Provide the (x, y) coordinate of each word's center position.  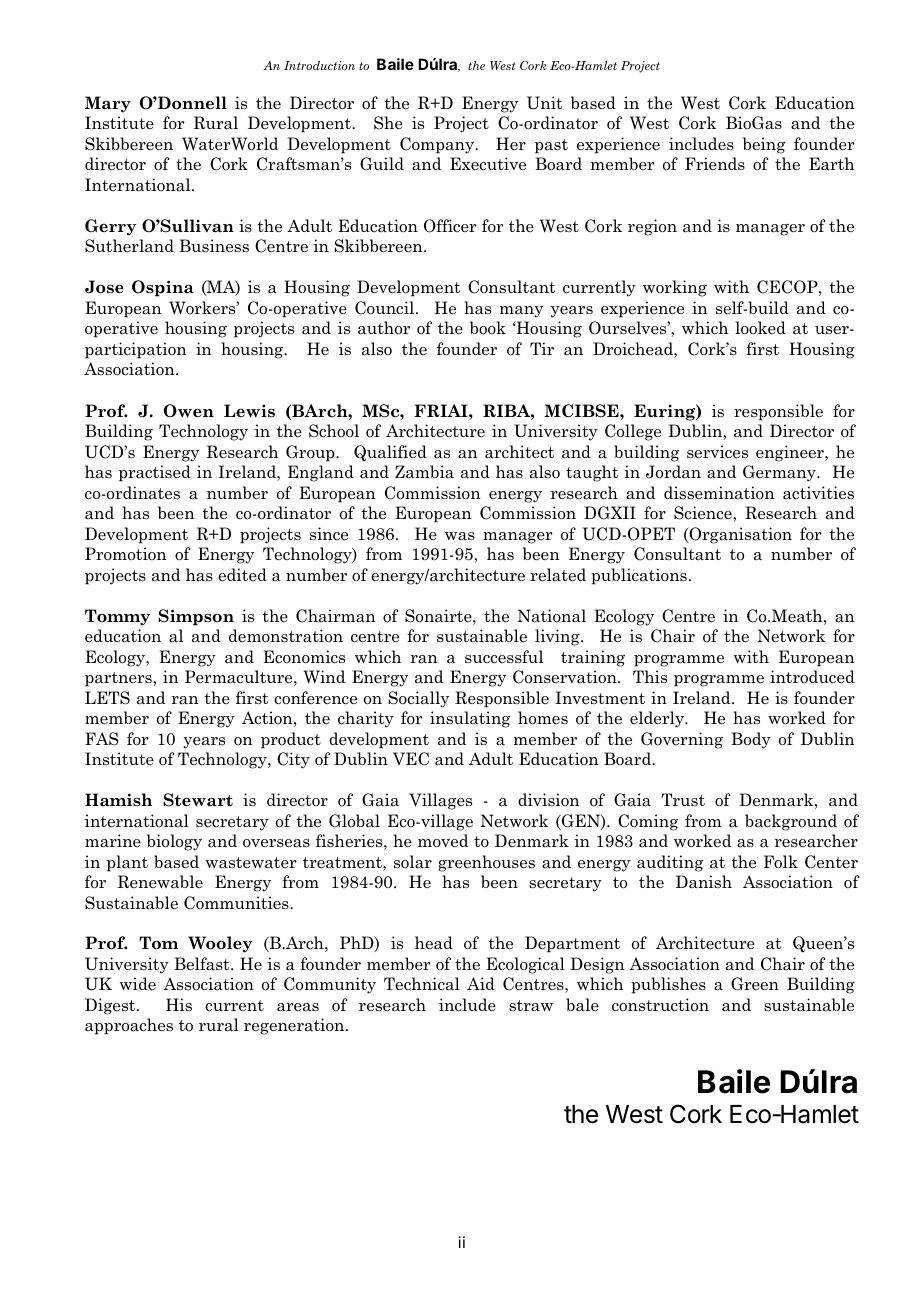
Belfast (203, 964)
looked (760, 328)
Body (751, 740)
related (558, 575)
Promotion (126, 554)
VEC (411, 759)
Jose (104, 287)
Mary (108, 104)
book (488, 328)
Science (704, 513)
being (764, 145)
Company (438, 145)
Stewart (198, 800)
